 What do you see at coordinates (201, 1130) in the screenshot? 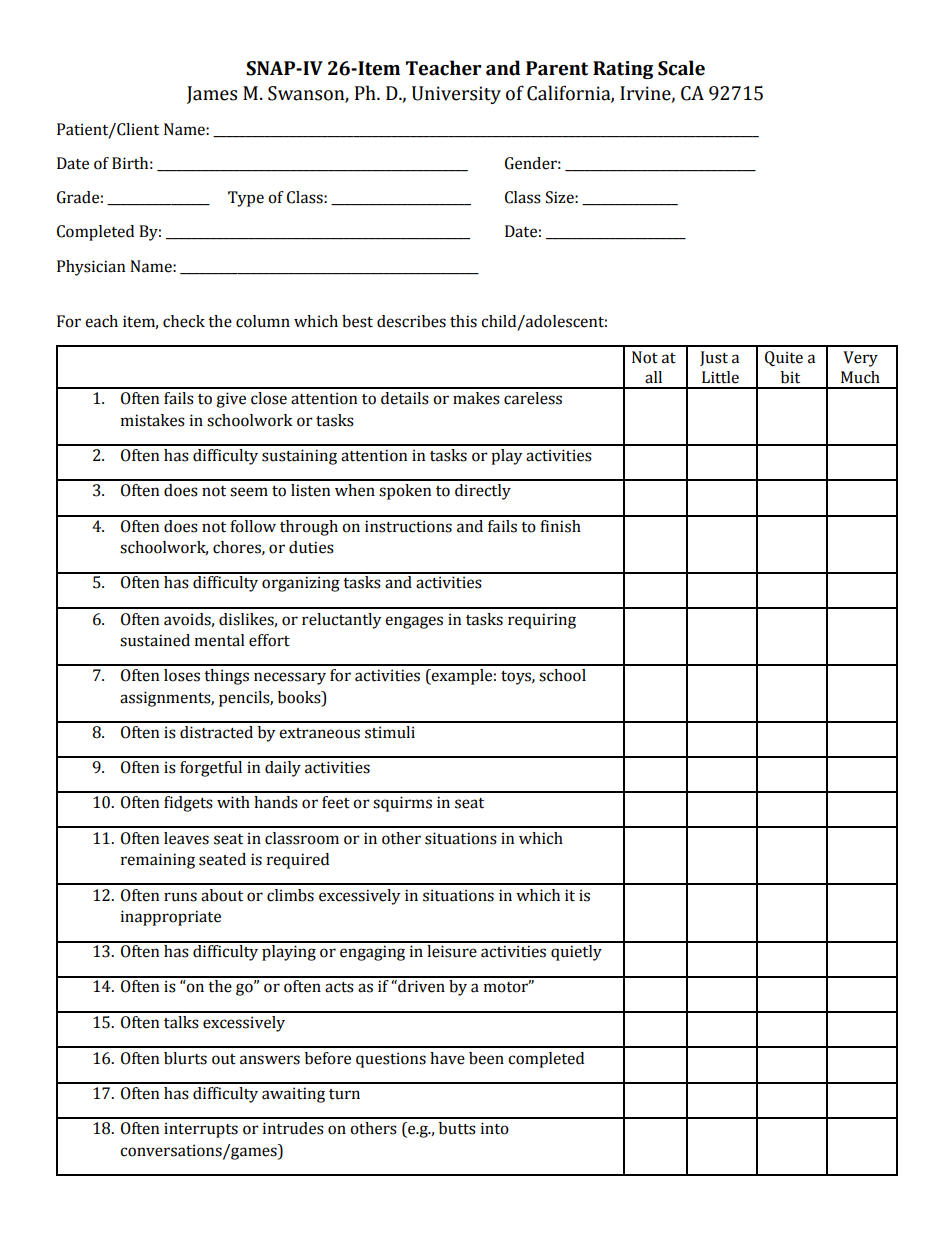
I see `interrupts` at bounding box center [201, 1130].
